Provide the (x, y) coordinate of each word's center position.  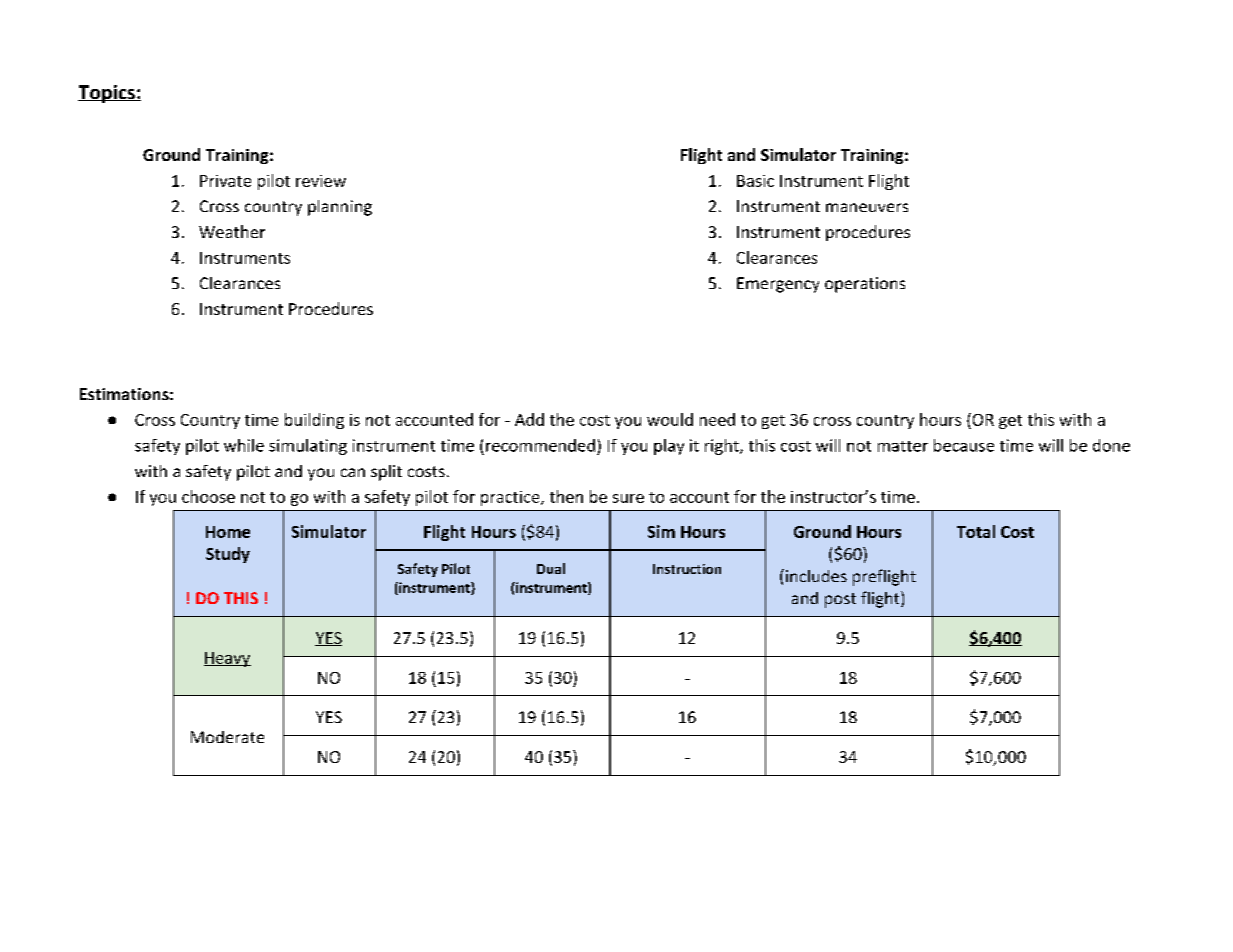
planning (340, 208)
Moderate (227, 737)
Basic (755, 181)
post (840, 600)
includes (815, 575)
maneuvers (867, 207)
